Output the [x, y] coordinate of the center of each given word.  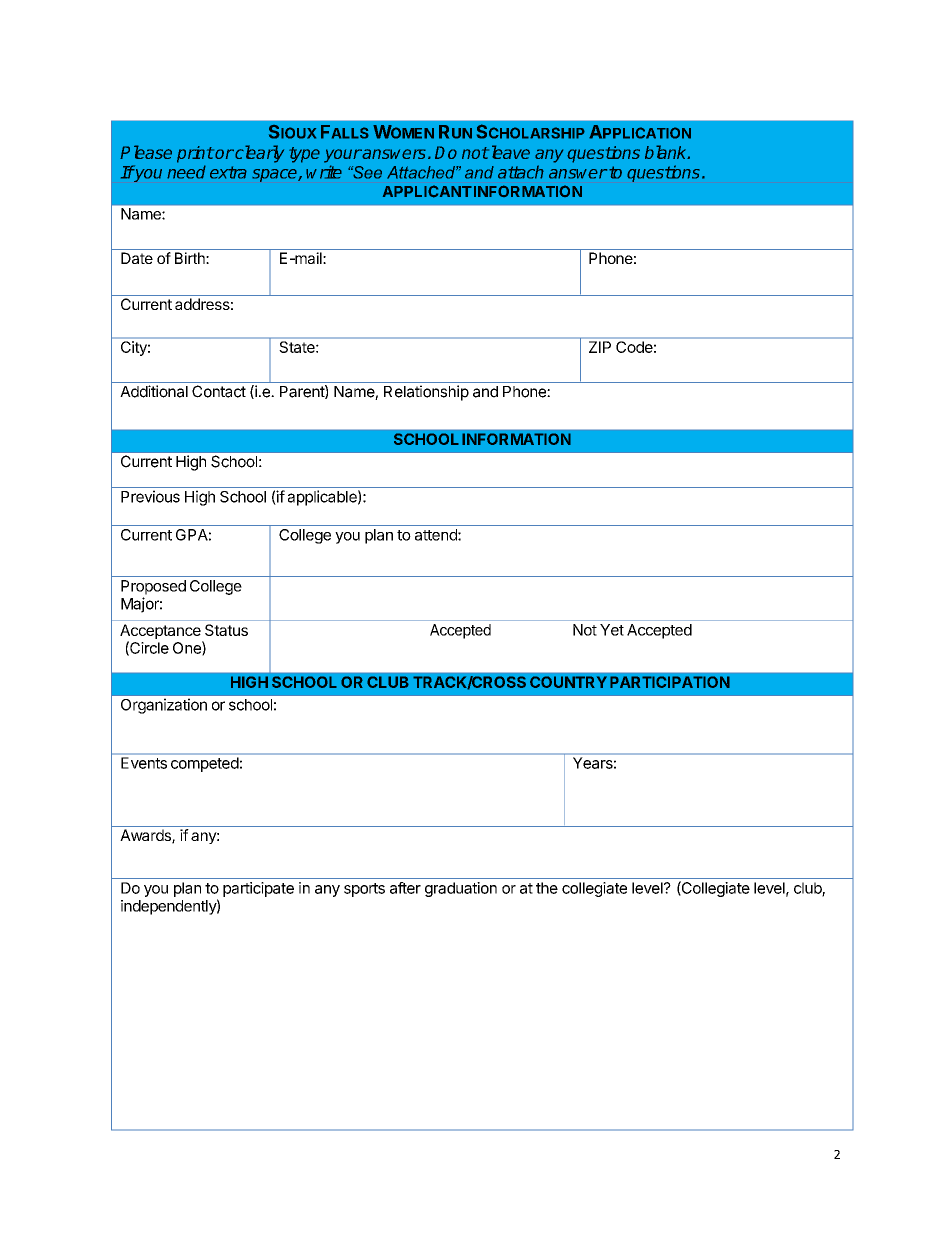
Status [226, 630]
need [186, 172]
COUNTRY [568, 682]
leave [509, 152]
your [343, 156]
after [405, 888]
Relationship [426, 393]
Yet [612, 630]
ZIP [600, 347]
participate [258, 889]
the [547, 888]
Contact [219, 391]
